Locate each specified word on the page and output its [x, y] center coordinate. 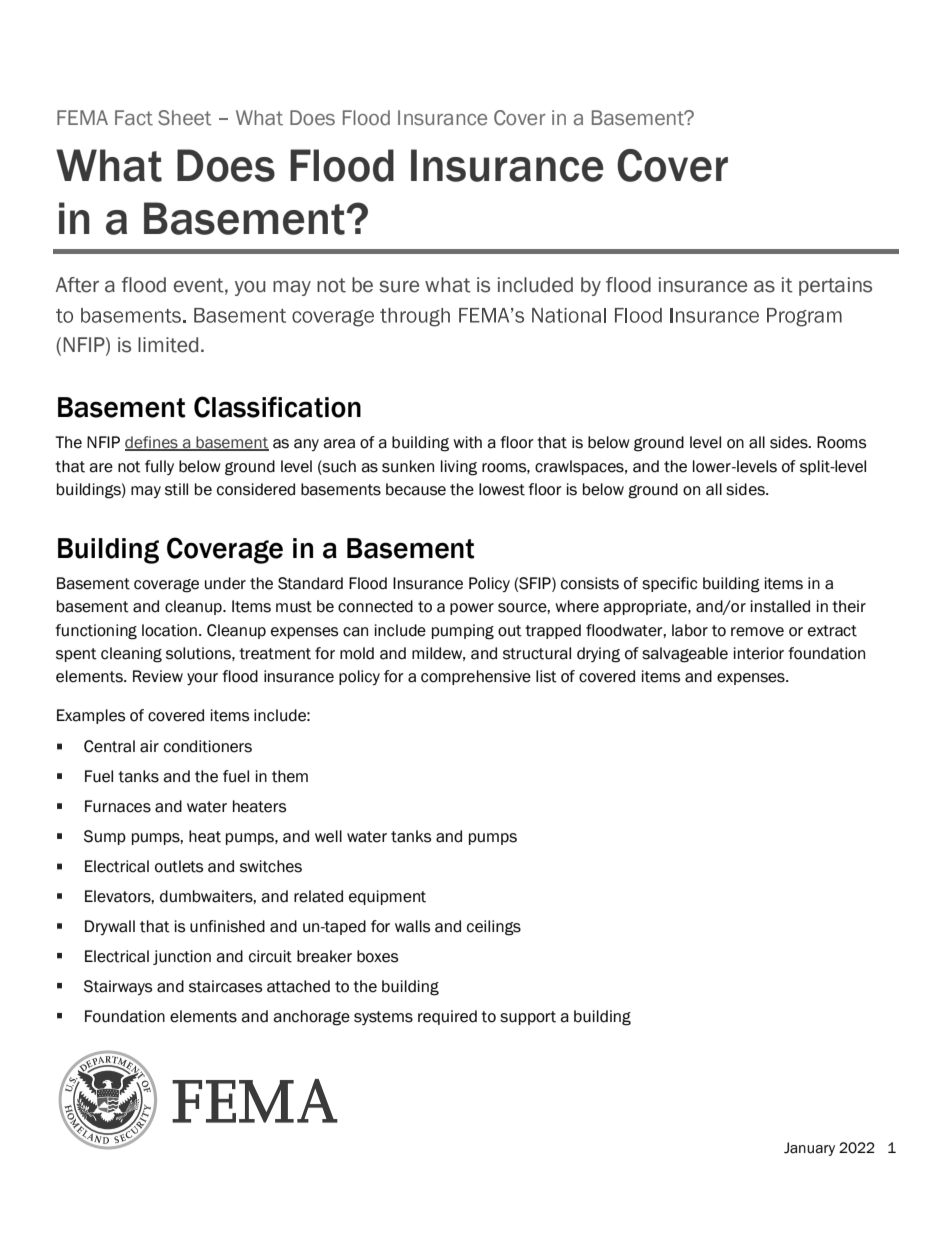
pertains [835, 286]
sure [399, 286]
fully [159, 467]
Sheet [184, 118]
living [459, 468]
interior [759, 653]
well [328, 836]
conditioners [208, 746]
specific [669, 584]
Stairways [118, 987]
